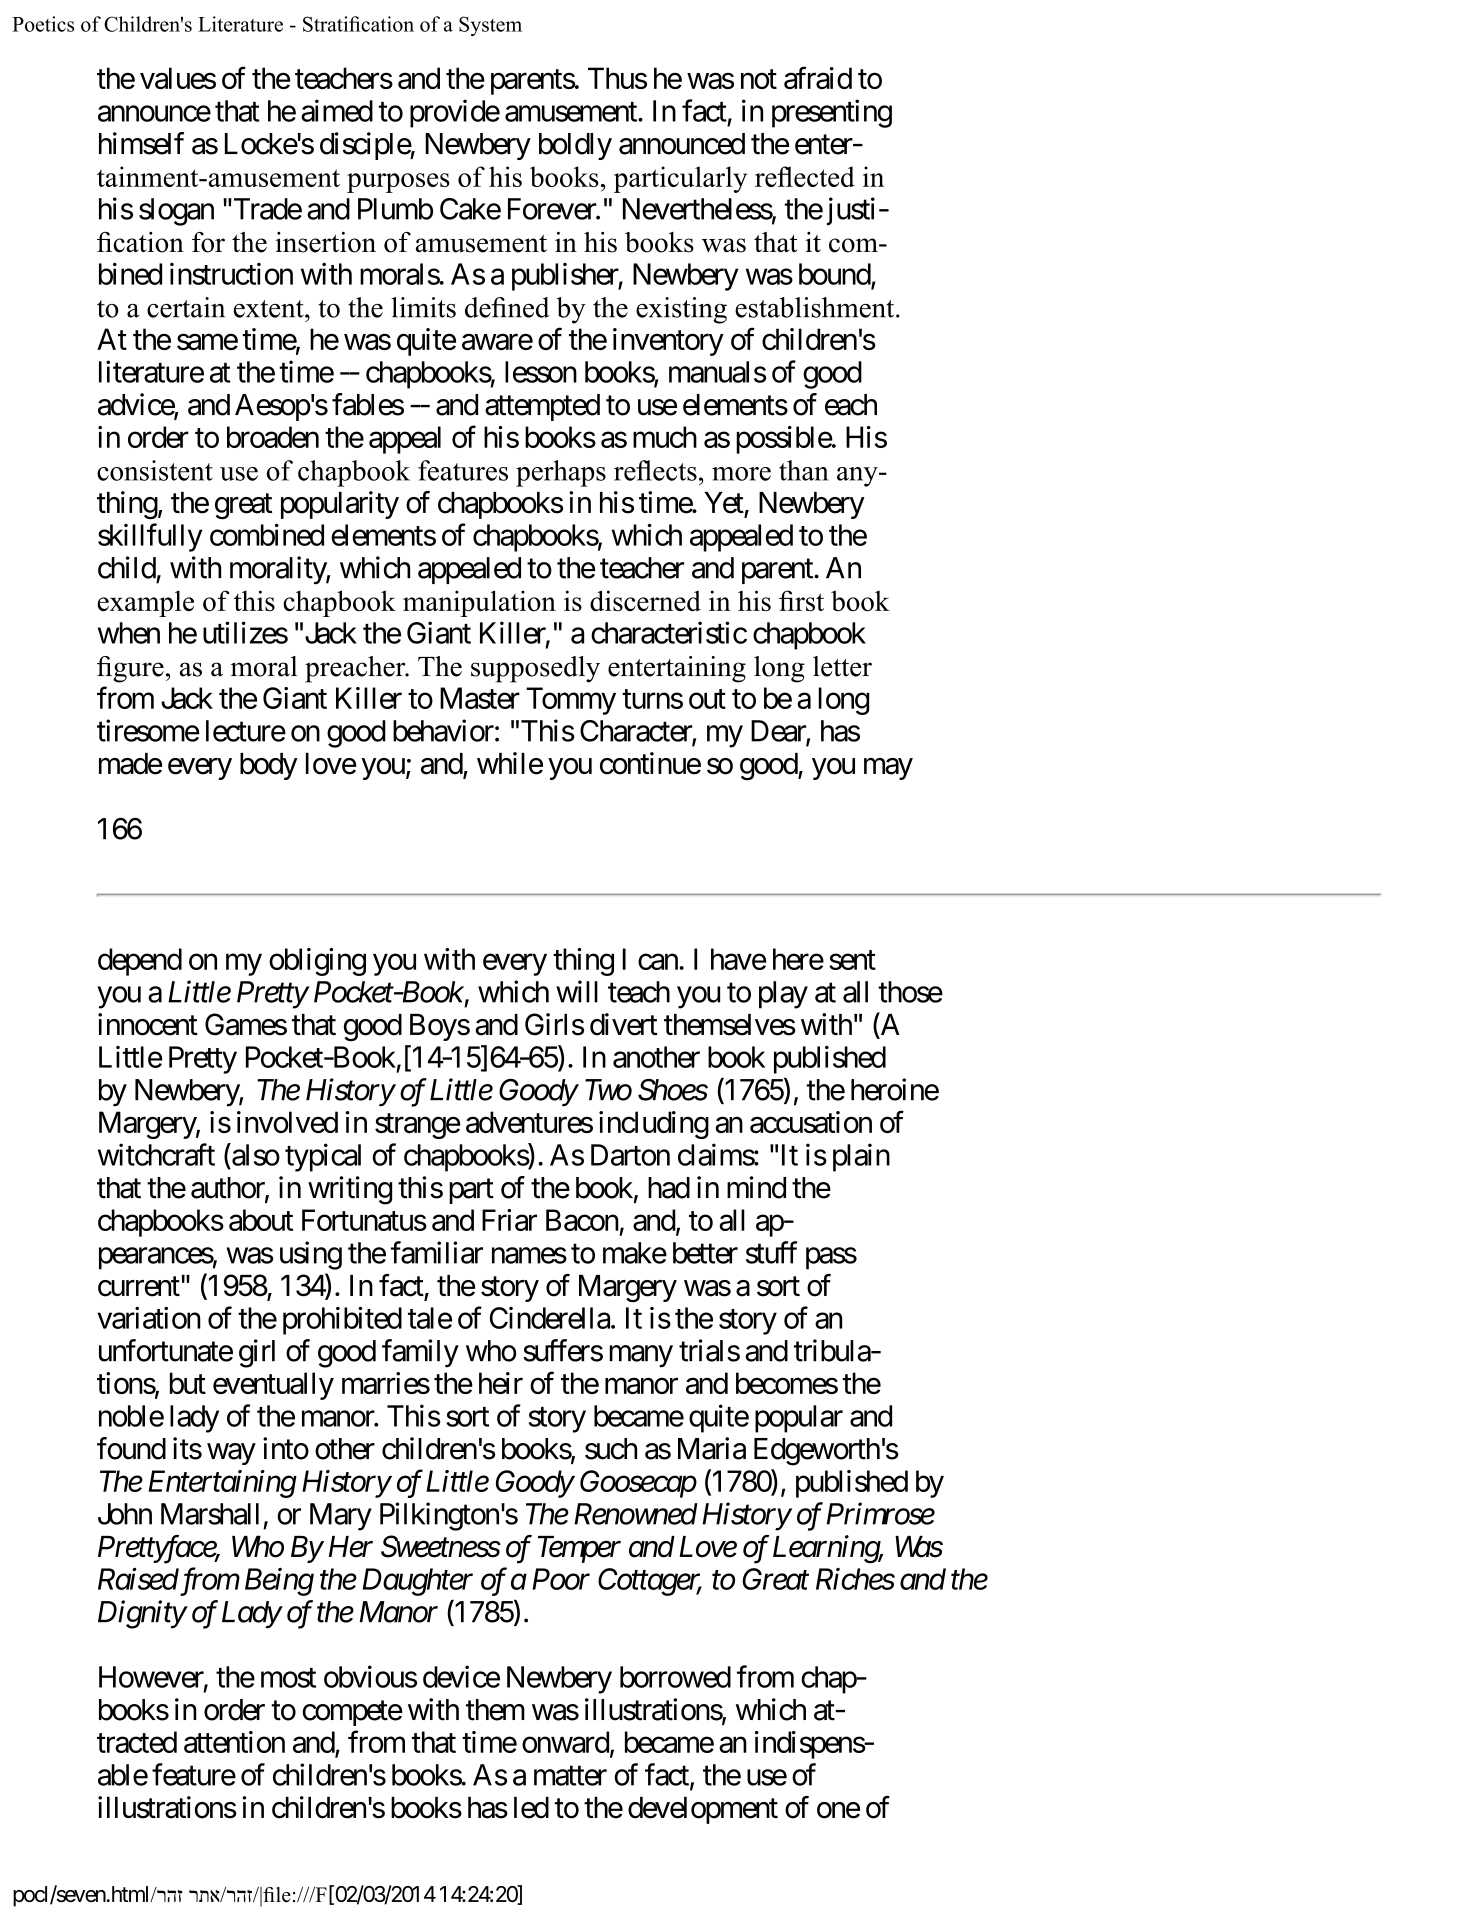 The width and height of the page is (1479, 1914). I want to click on when, so click(129, 633).
